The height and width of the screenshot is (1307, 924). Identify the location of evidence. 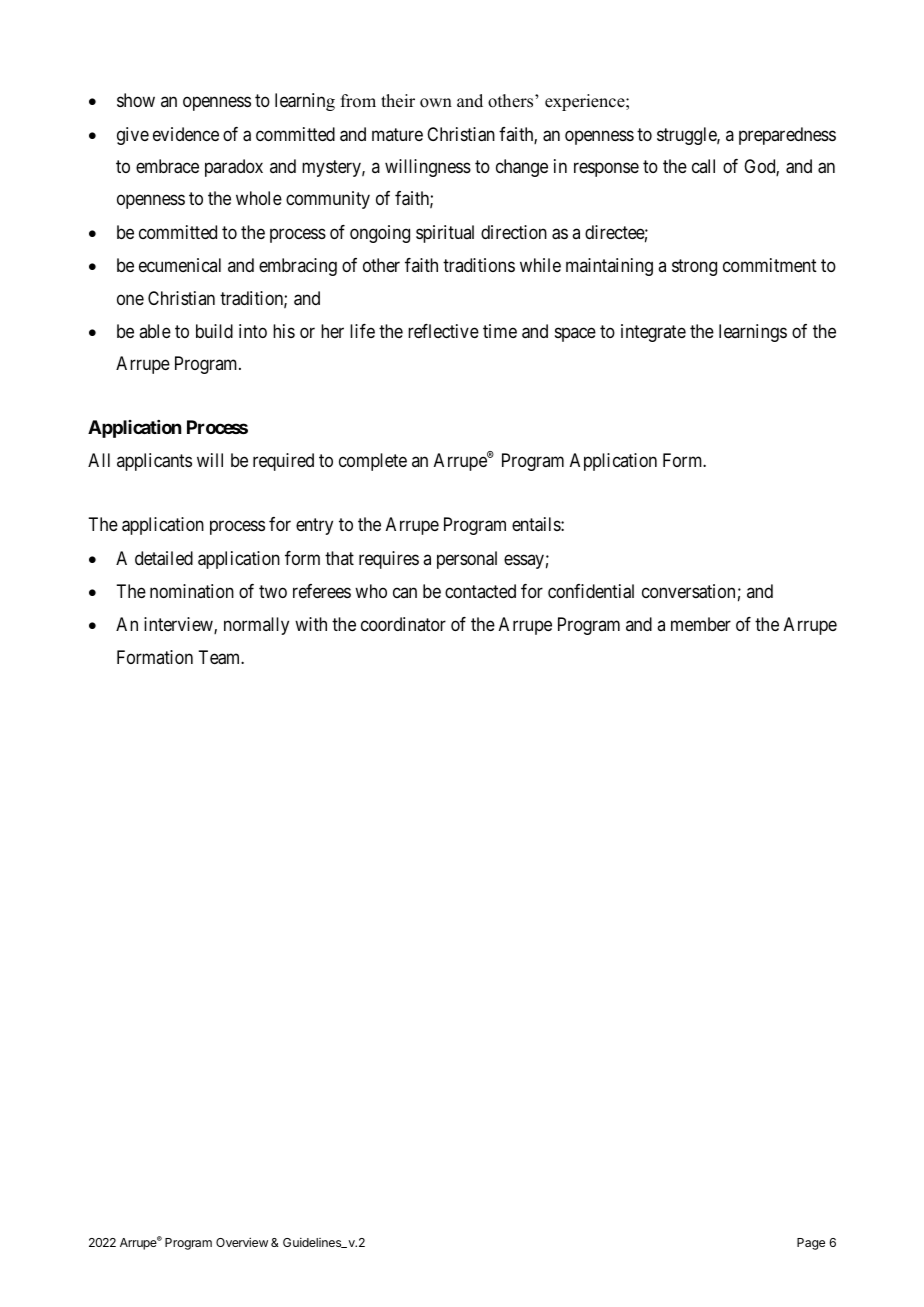
(186, 134).
